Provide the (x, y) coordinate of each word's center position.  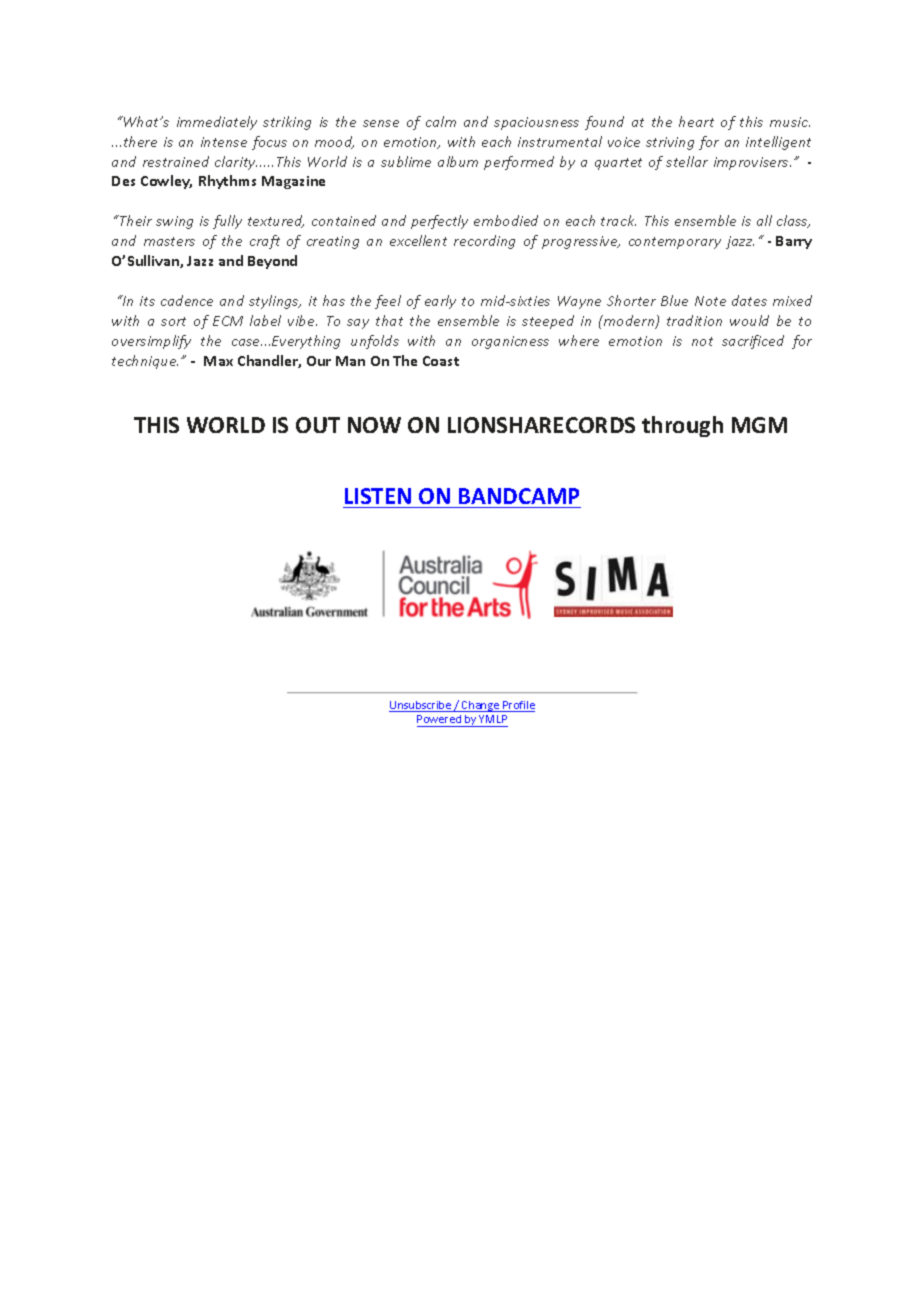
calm (441, 121)
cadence (187, 300)
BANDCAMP (519, 496)
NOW (374, 425)
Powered (440, 721)
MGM (759, 425)
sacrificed (753, 342)
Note (710, 301)
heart (696, 121)
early (440, 302)
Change (480, 706)
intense (224, 142)
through (682, 426)
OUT (318, 425)
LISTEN (378, 496)
